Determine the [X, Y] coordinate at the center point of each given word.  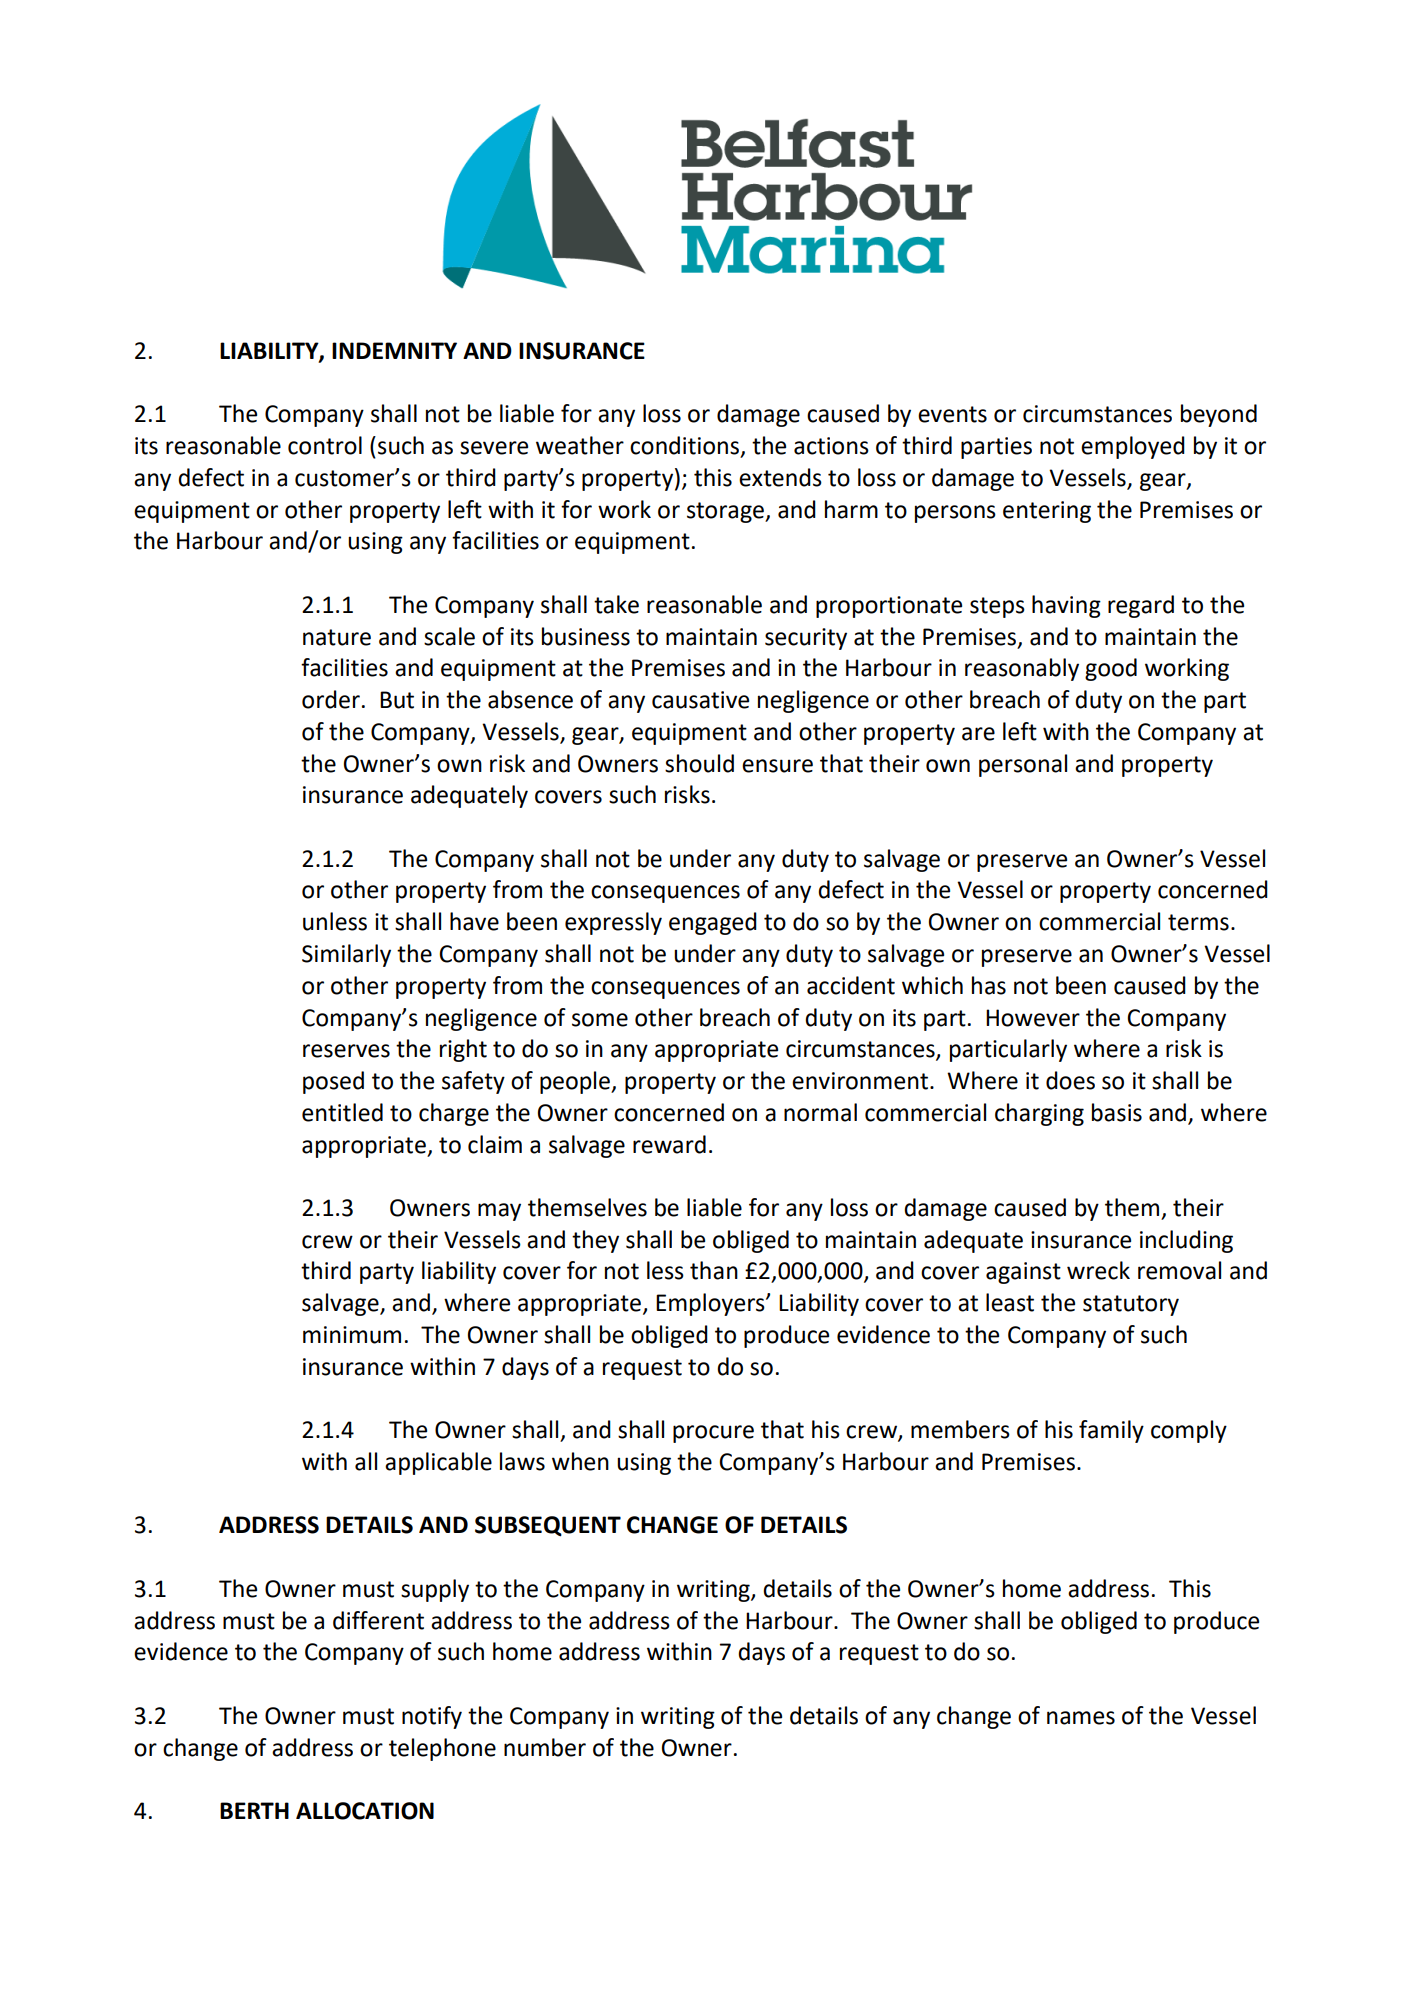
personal [1023, 765]
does [1070, 1080]
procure [713, 1434]
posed [333, 1082]
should [699, 763]
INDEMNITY [394, 350]
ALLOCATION [365, 1811]
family [1111, 1431]
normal [820, 1112]
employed [1133, 447]
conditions [684, 445]
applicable [438, 1463]
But [397, 700]
